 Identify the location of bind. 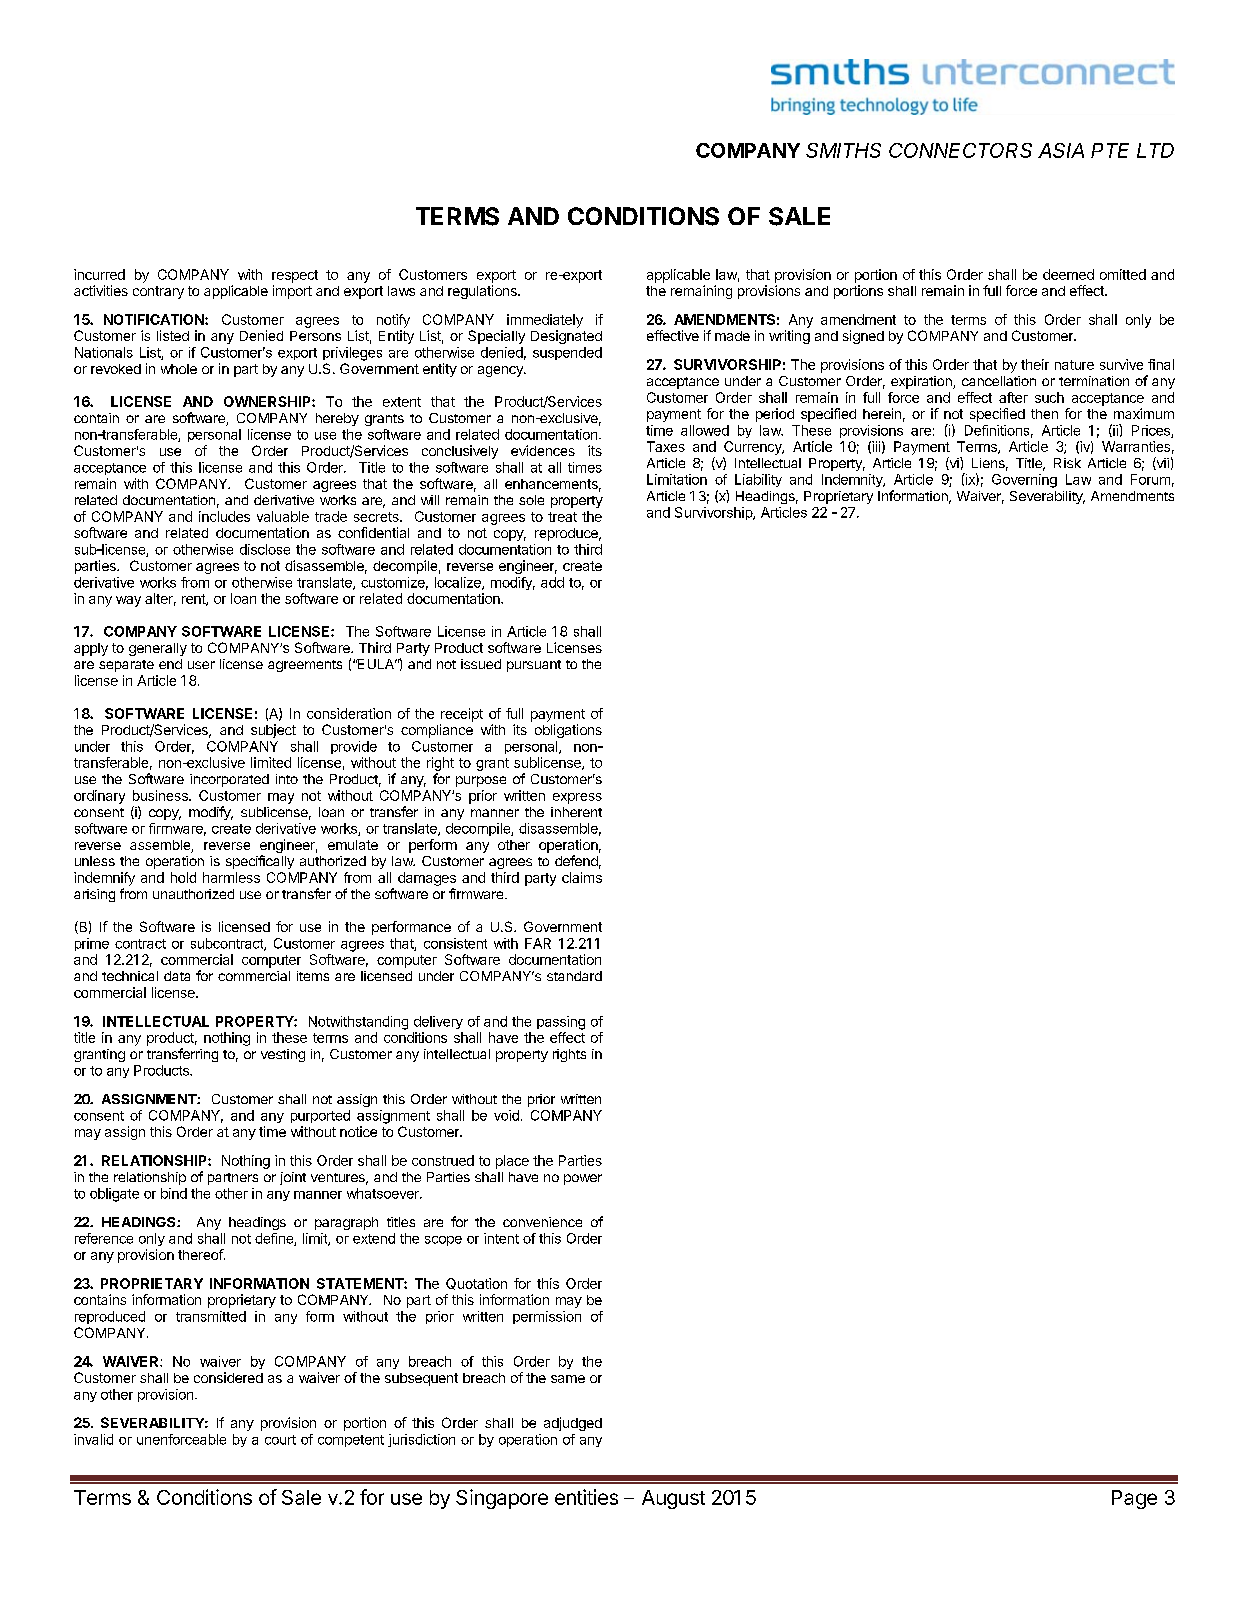
(174, 1193).
